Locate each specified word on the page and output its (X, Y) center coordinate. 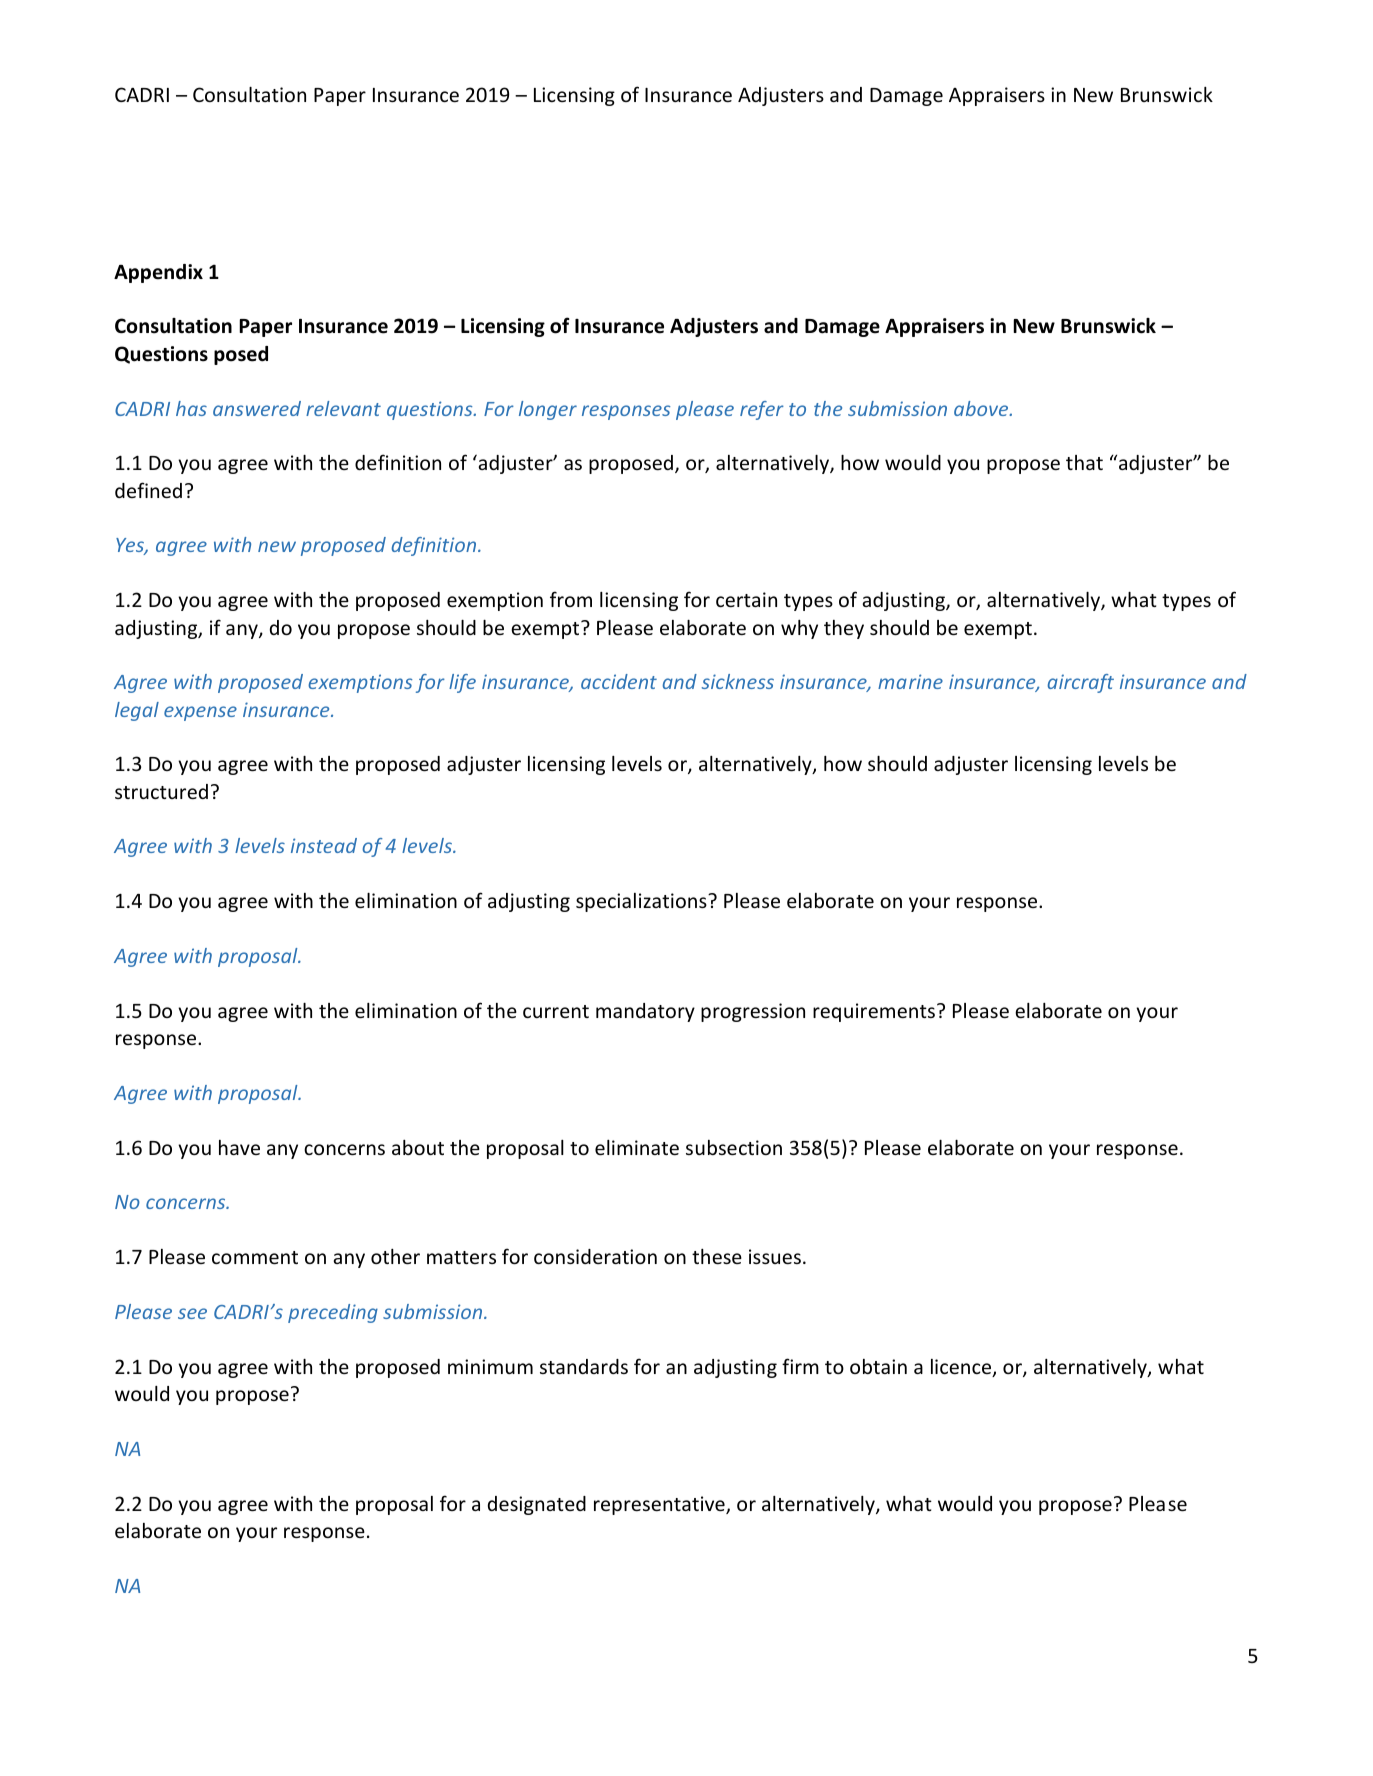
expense (200, 713)
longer (548, 410)
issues (775, 1256)
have (239, 1147)
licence (962, 1368)
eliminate (637, 1147)
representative (660, 1505)
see (192, 1313)
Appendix (158, 273)
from (571, 599)
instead (324, 845)
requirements (874, 1012)
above (982, 408)
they (844, 629)
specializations (642, 902)
